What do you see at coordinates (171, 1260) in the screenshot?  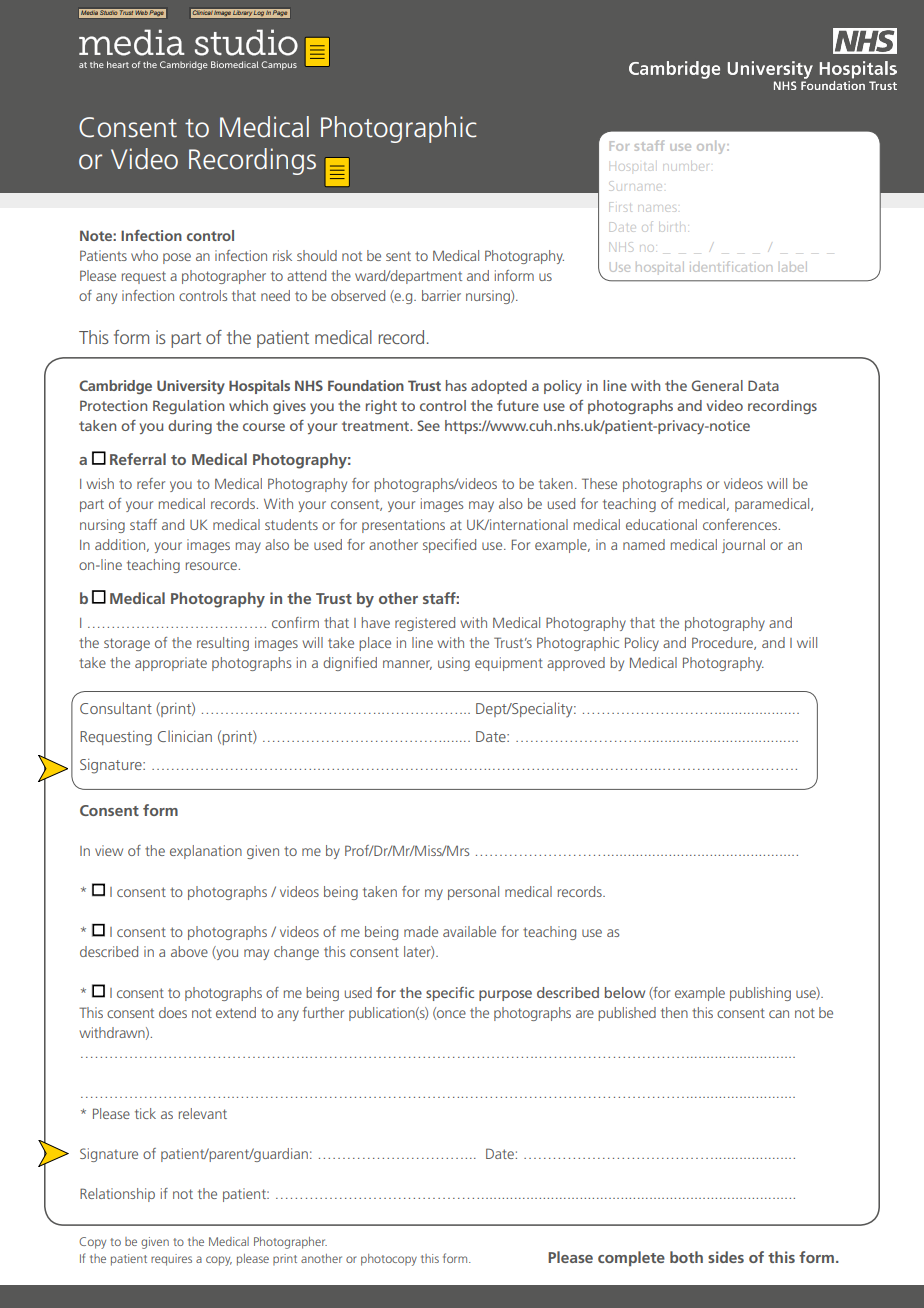 I see `requires` at bounding box center [171, 1260].
